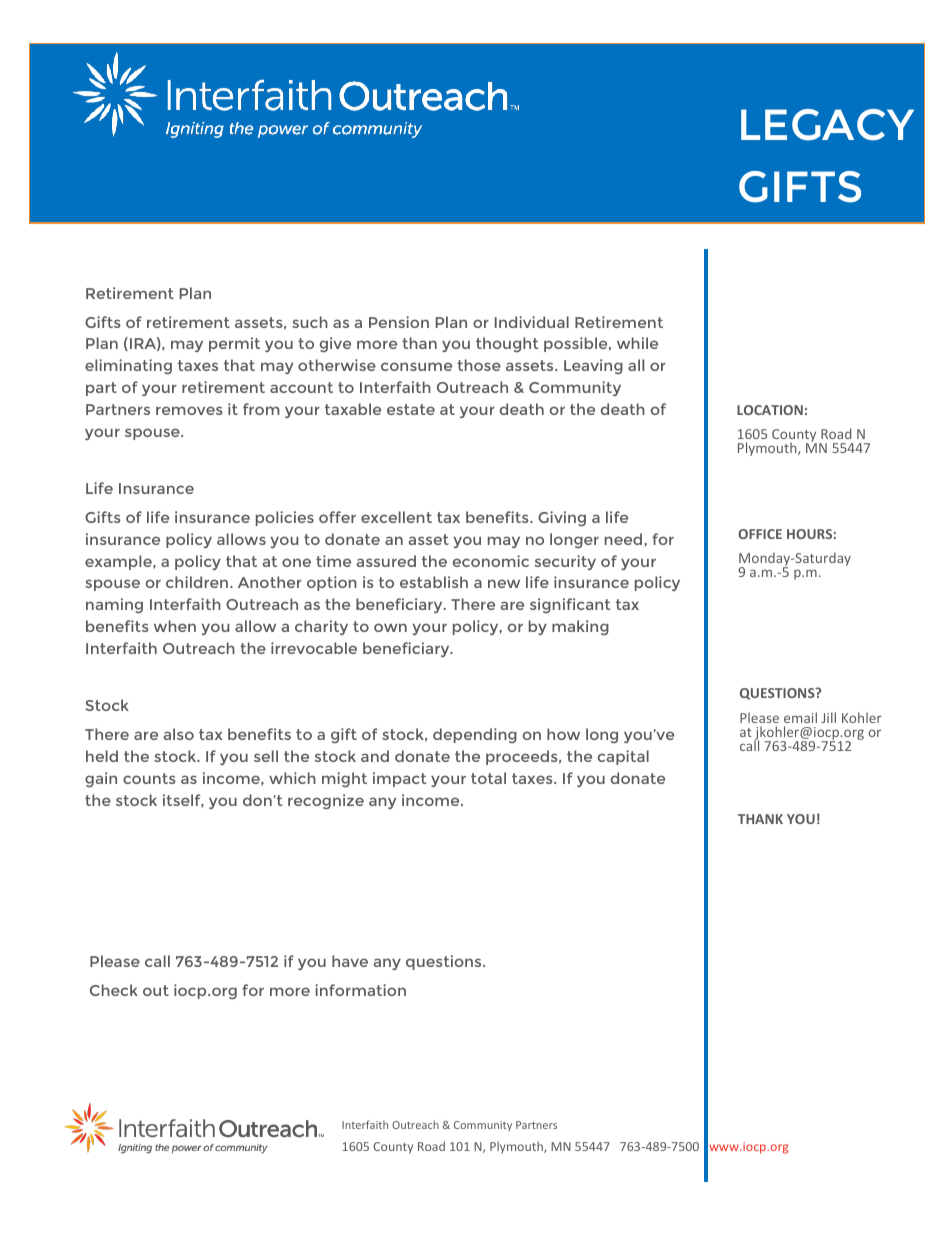 The image size is (952, 1233). I want to click on permit, so click(234, 344).
